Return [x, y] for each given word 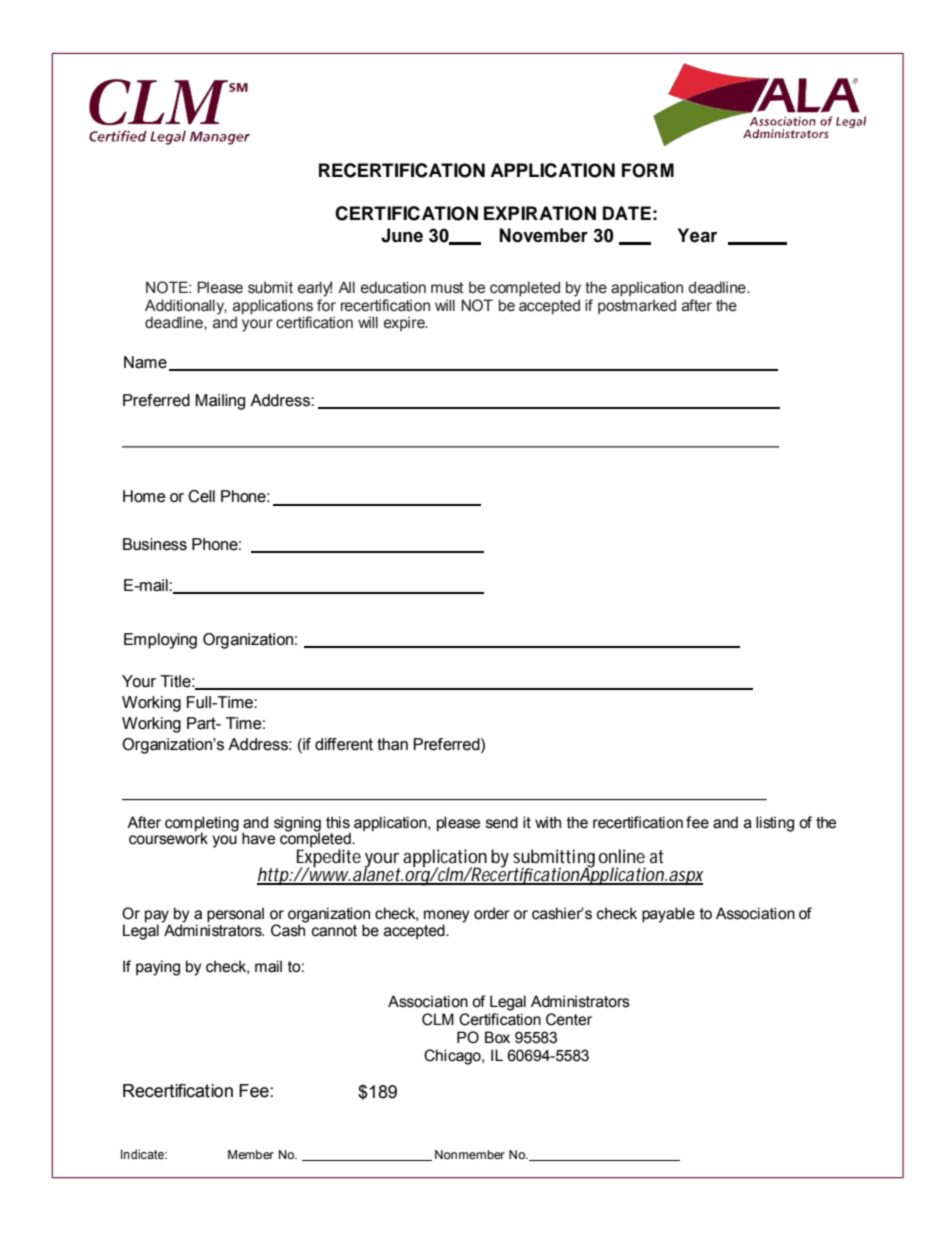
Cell [201, 496]
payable [668, 915]
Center [569, 1019]
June [402, 235]
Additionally [186, 308]
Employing [160, 641]
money [446, 917]
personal [235, 914]
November [543, 235]
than [392, 744]
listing [775, 824]
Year [697, 235]
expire [405, 323]
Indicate [144, 1154]
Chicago [453, 1057]
